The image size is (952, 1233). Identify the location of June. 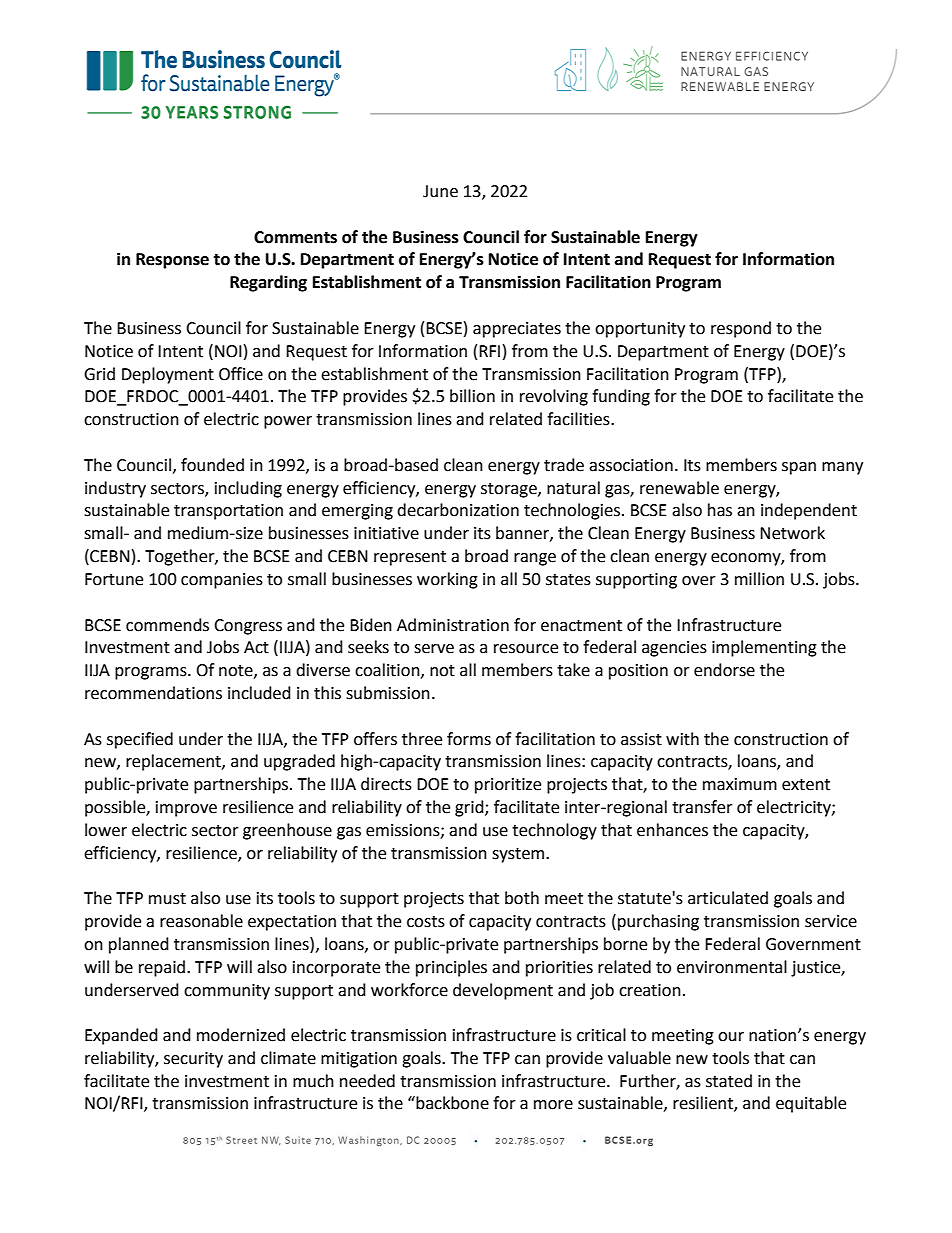
(440, 191).
